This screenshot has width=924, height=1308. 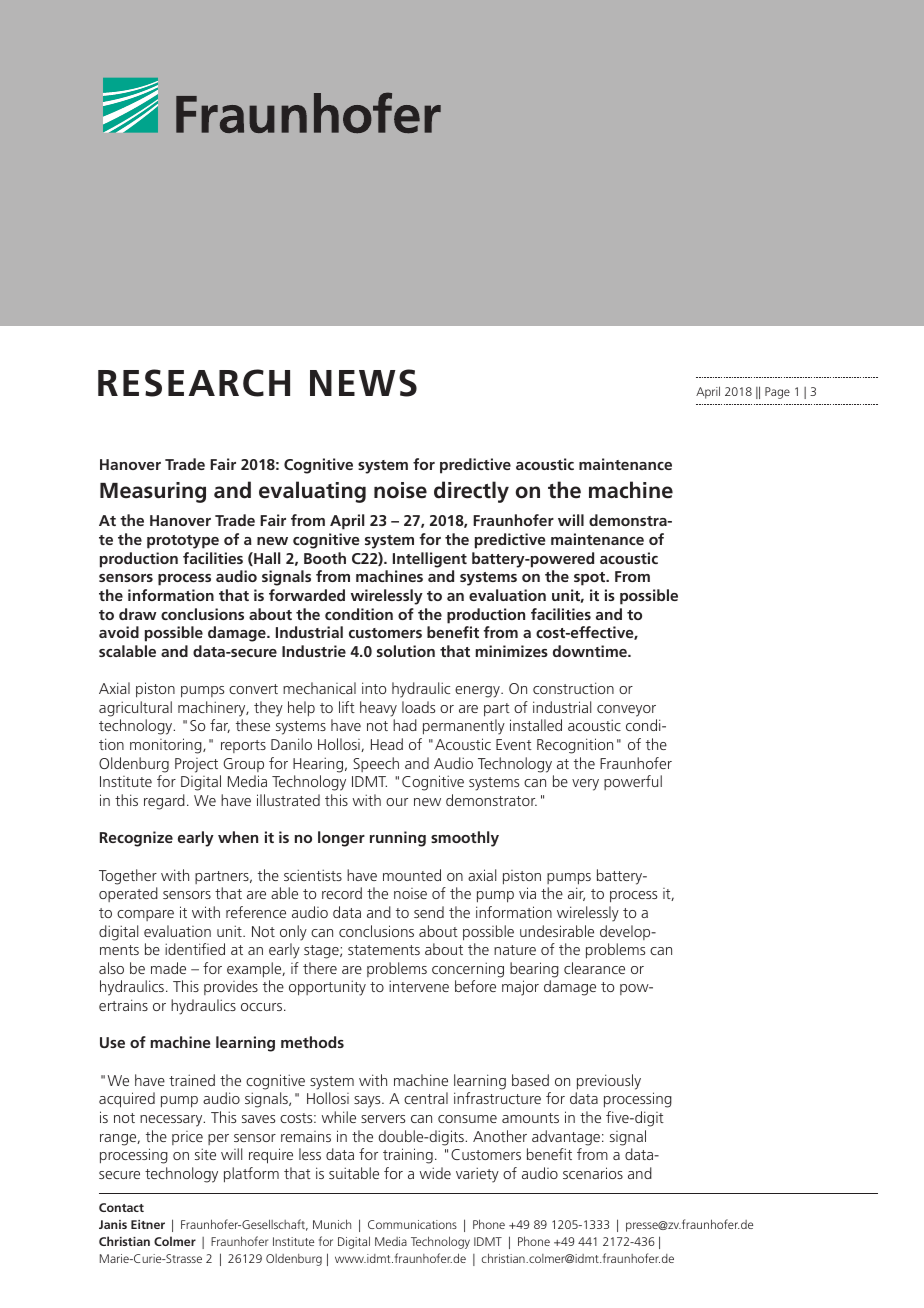 I want to click on spot, so click(x=591, y=579).
